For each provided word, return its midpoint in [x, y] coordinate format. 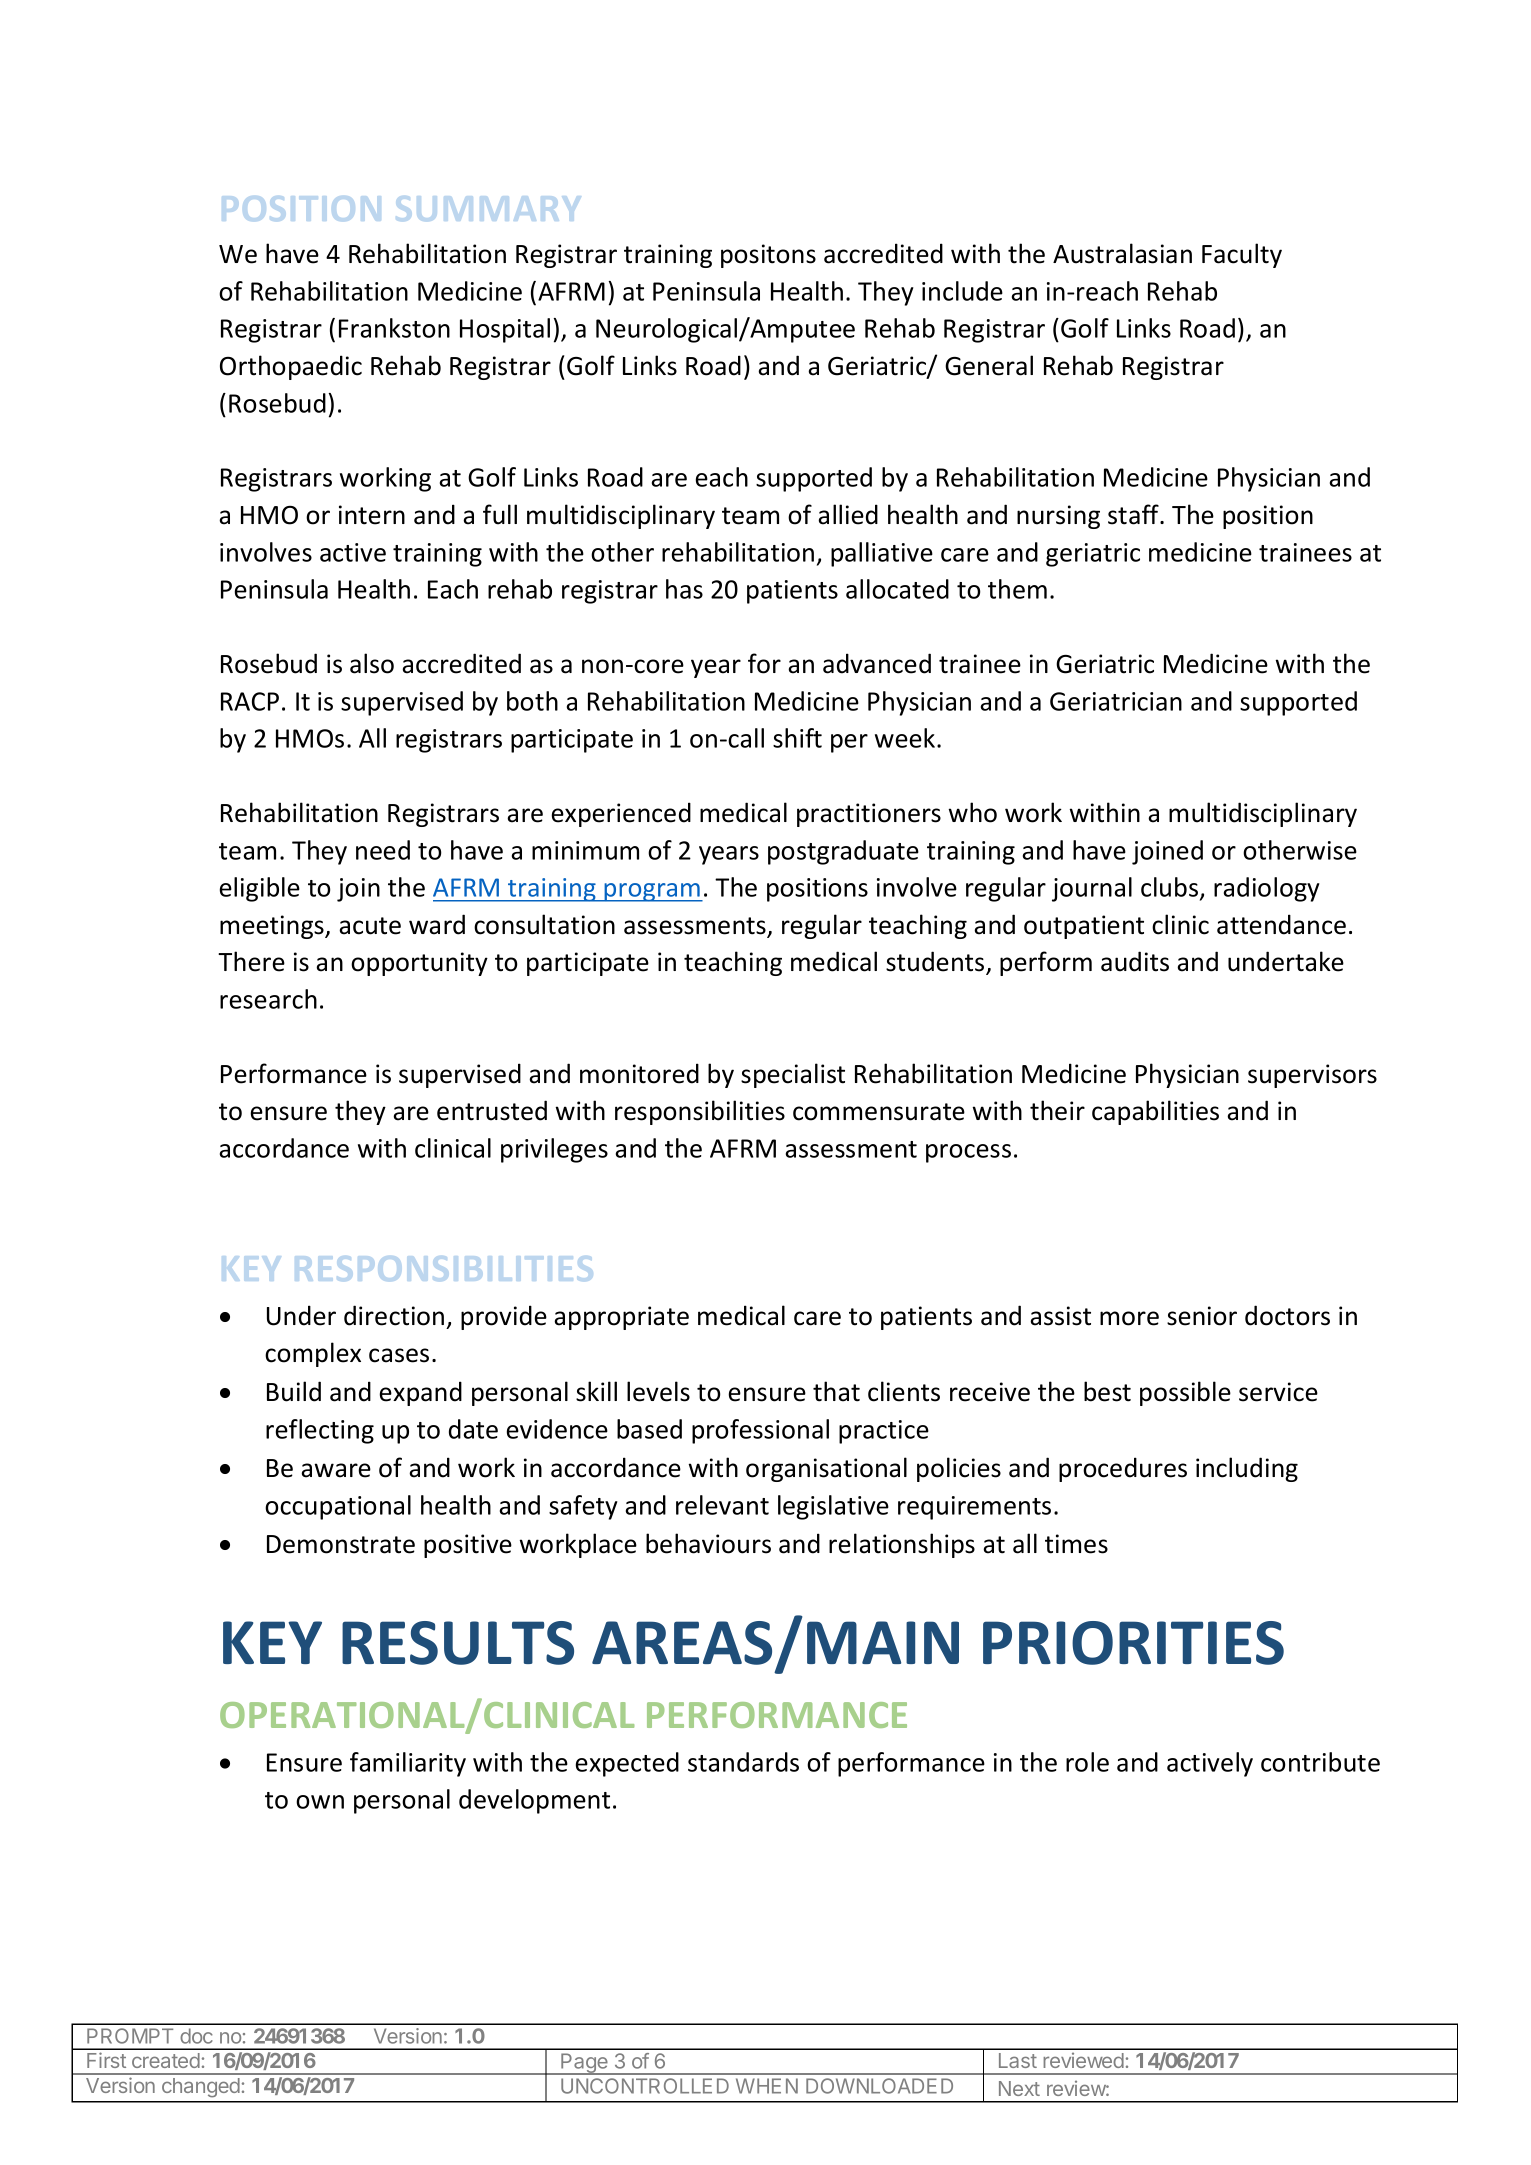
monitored [639, 1073]
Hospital [505, 330]
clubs [1171, 888]
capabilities [1155, 1112]
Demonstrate [341, 1544]
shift [797, 738]
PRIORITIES [1133, 1643]
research [268, 999]
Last [1018, 2060]
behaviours [708, 1543]
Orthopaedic [291, 367]
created [166, 2060]
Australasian [1122, 253]
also [372, 663]
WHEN [767, 2086]
